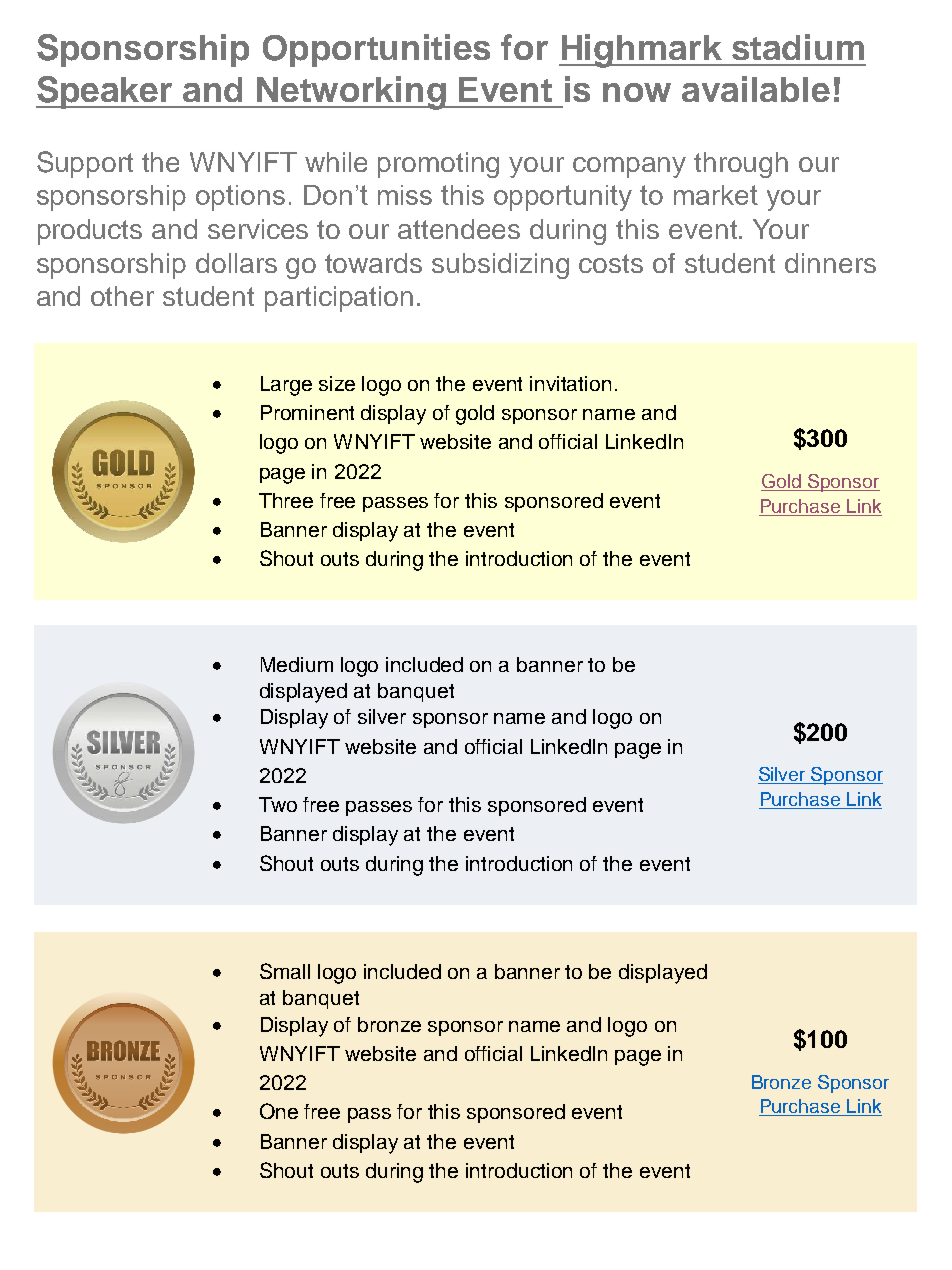 Image resolution: width=952 pixels, height=1270 pixels. I want to click on Opportunities, so click(376, 50).
